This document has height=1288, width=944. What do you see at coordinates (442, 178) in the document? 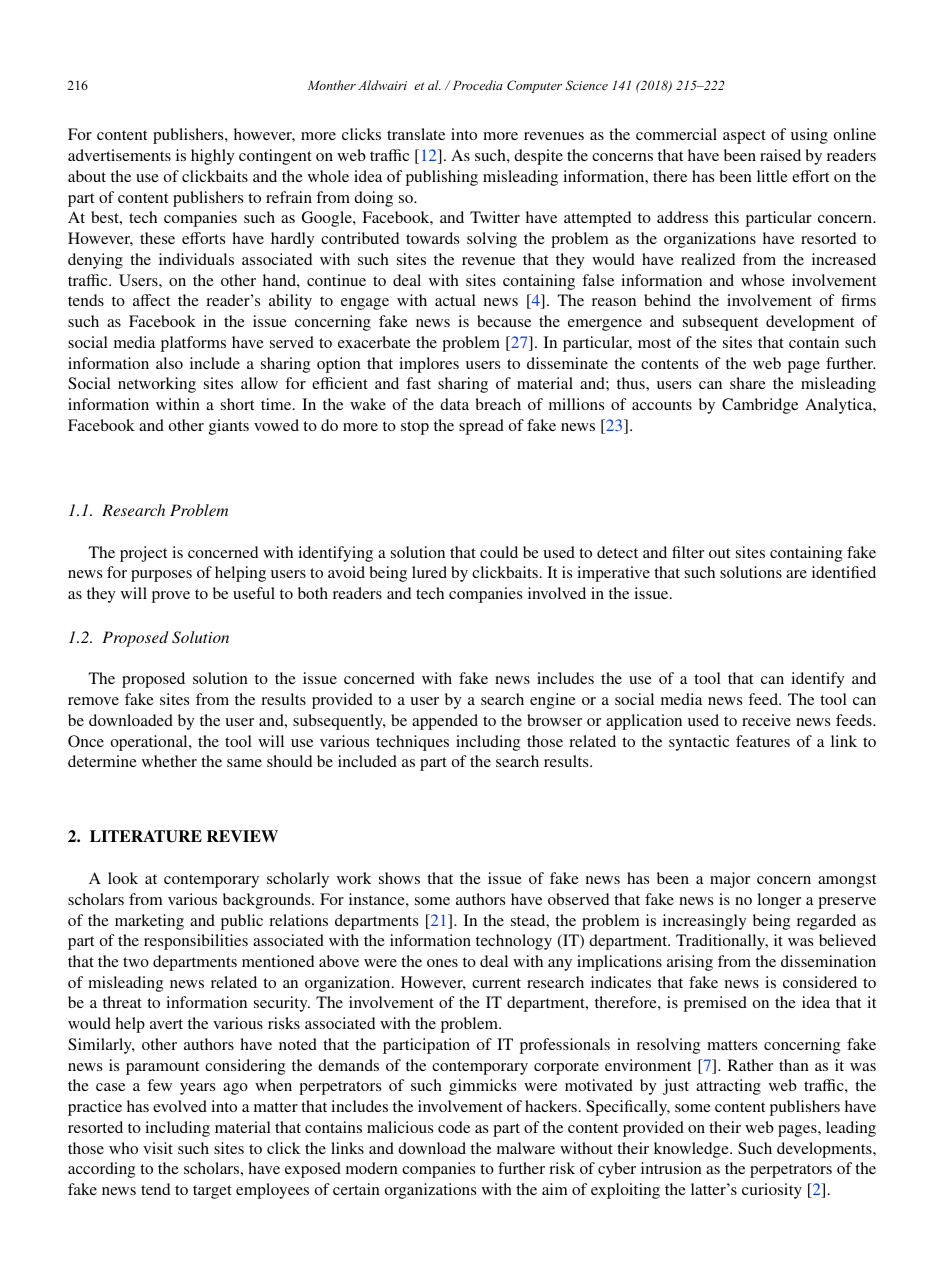
I see `publishing` at bounding box center [442, 178].
